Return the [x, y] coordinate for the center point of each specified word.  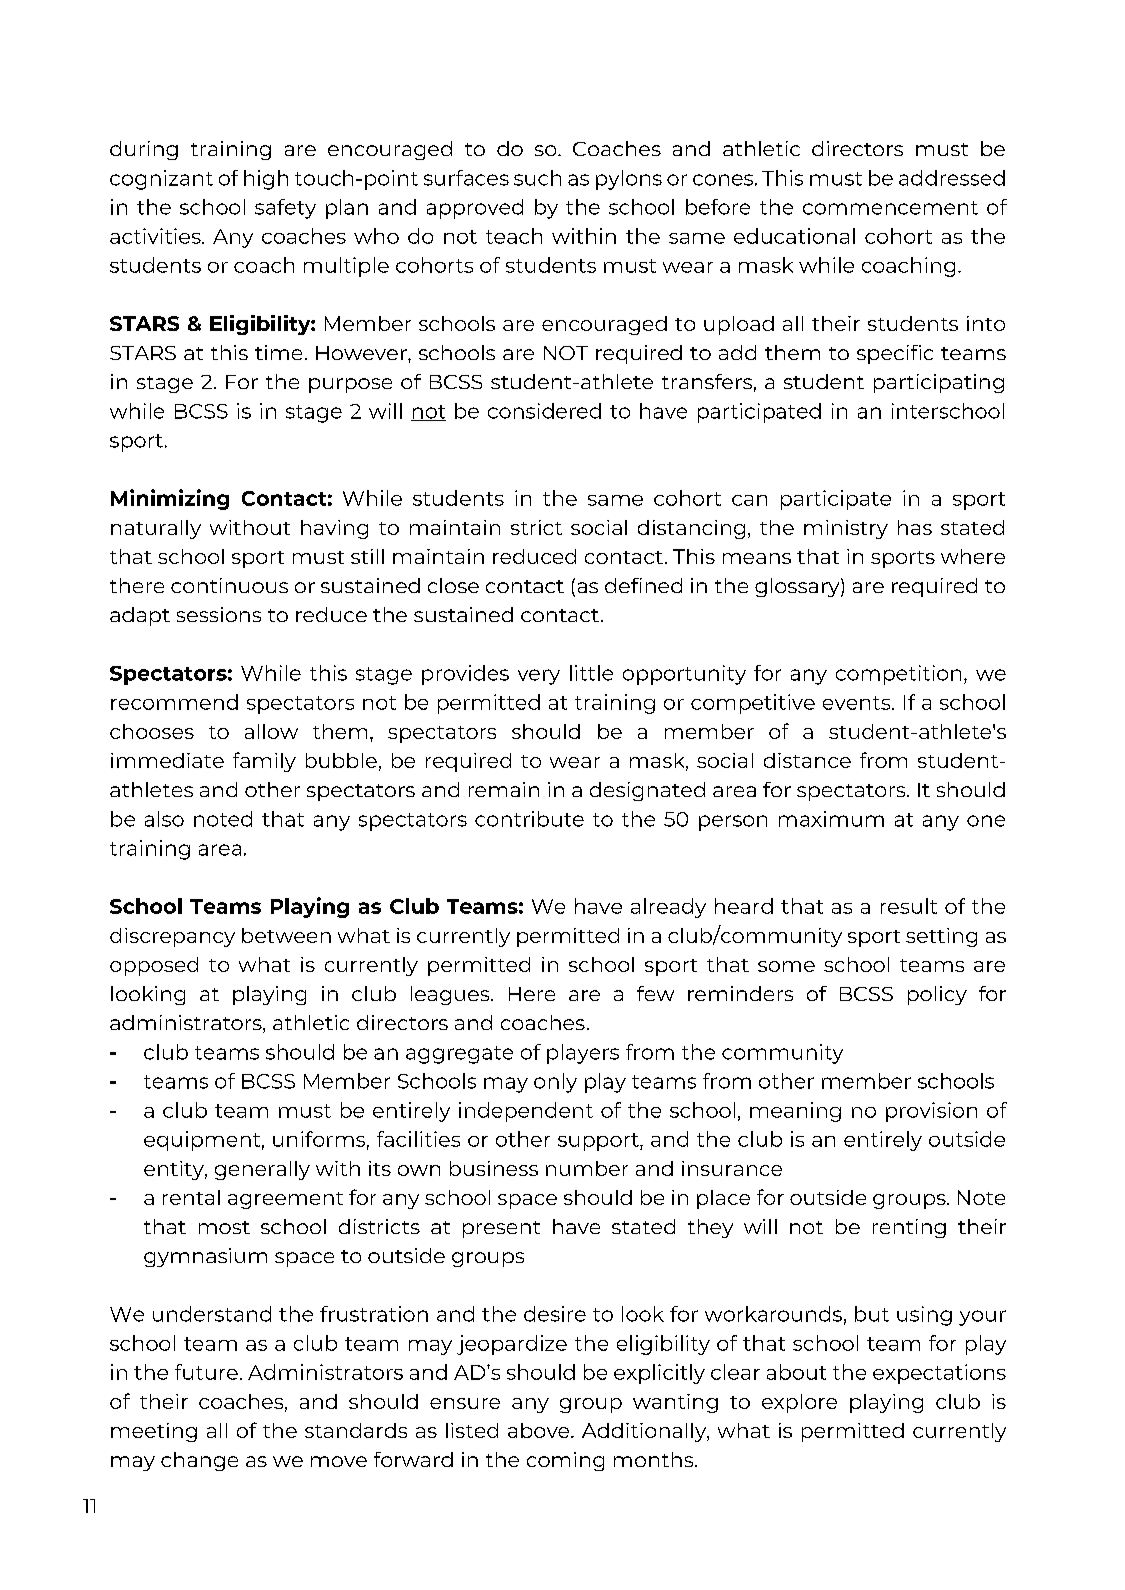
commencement [890, 208]
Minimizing [170, 499]
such [537, 178]
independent [526, 1112]
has [915, 527]
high [266, 180]
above [540, 1430]
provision [931, 1112]
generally [262, 1170]
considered [544, 411]
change [199, 1461]
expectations [939, 1374]
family [264, 762]
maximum [831, 819]
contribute [529, 819]
